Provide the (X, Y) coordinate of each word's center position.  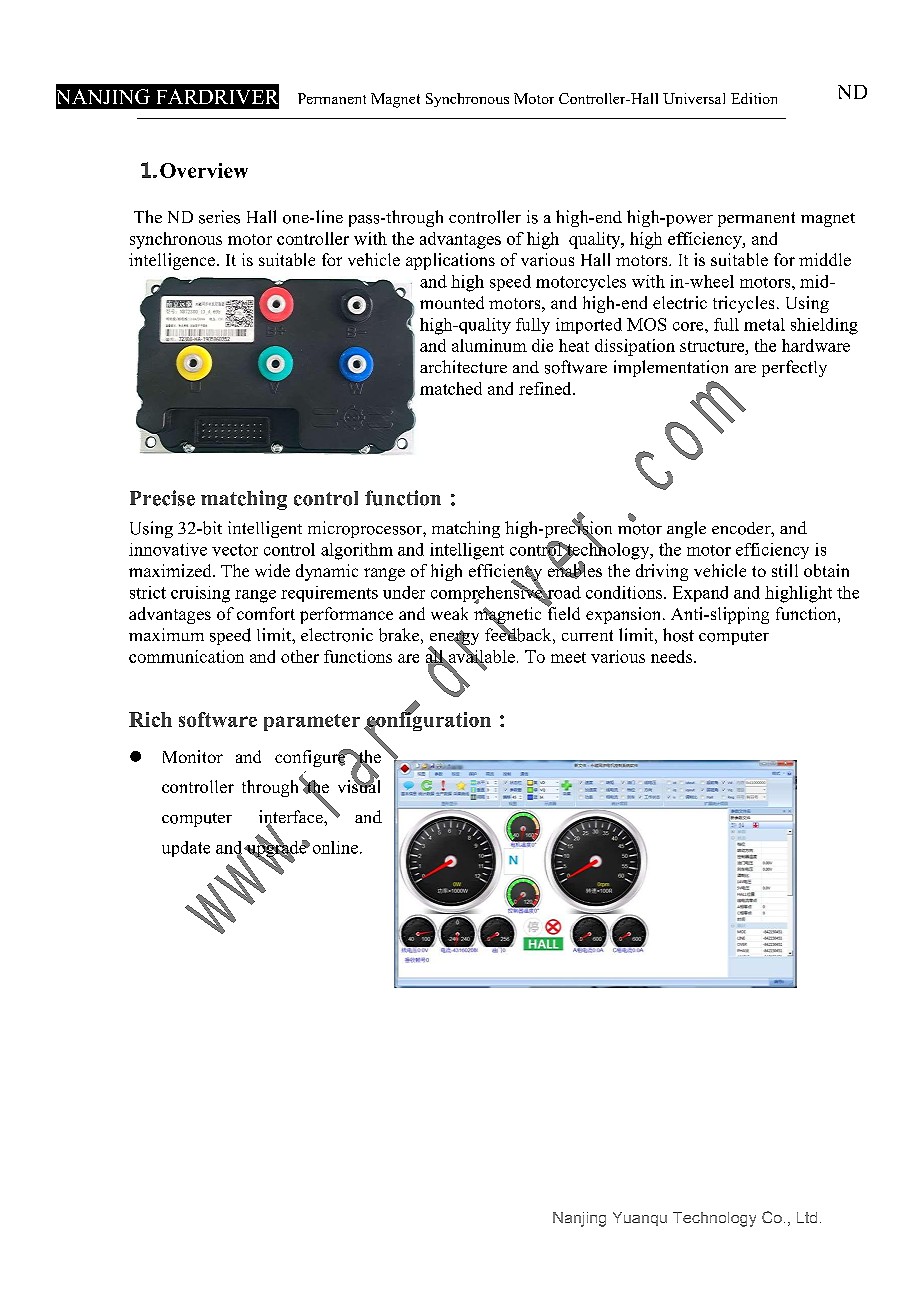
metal (764, 324)
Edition (754, 98)
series (219, 217)
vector (235, 550)
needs (671, 656)
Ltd (807, 1217)
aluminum (489, 345)
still (785, 570)
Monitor (193, 756)
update (186, 849)
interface (292, 818)
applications (450, 261)
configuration (427, 721)
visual (359, 785)
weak (449, 613)
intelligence (172, 261)
